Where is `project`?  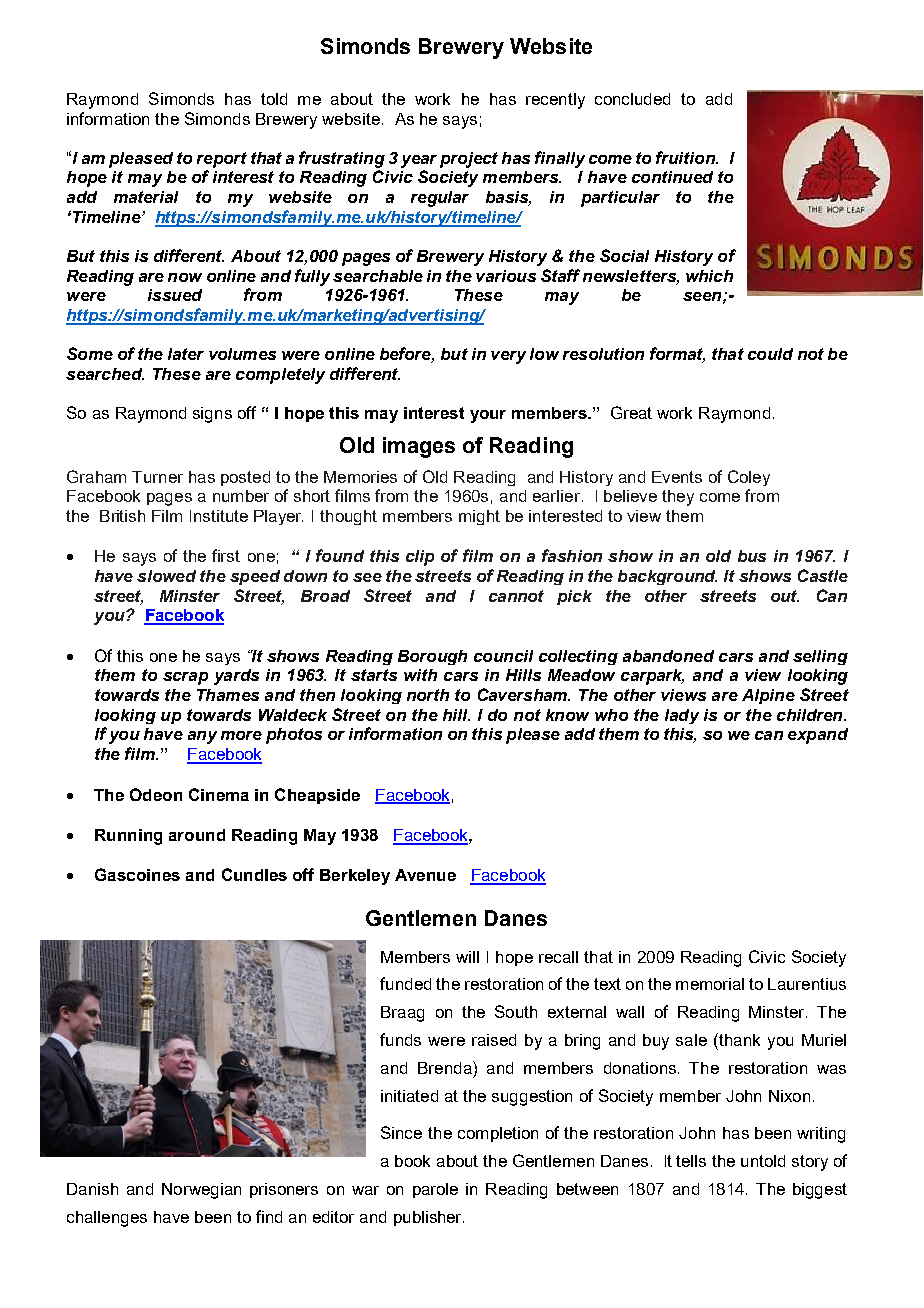
project is located at coordinates (469, 160).
